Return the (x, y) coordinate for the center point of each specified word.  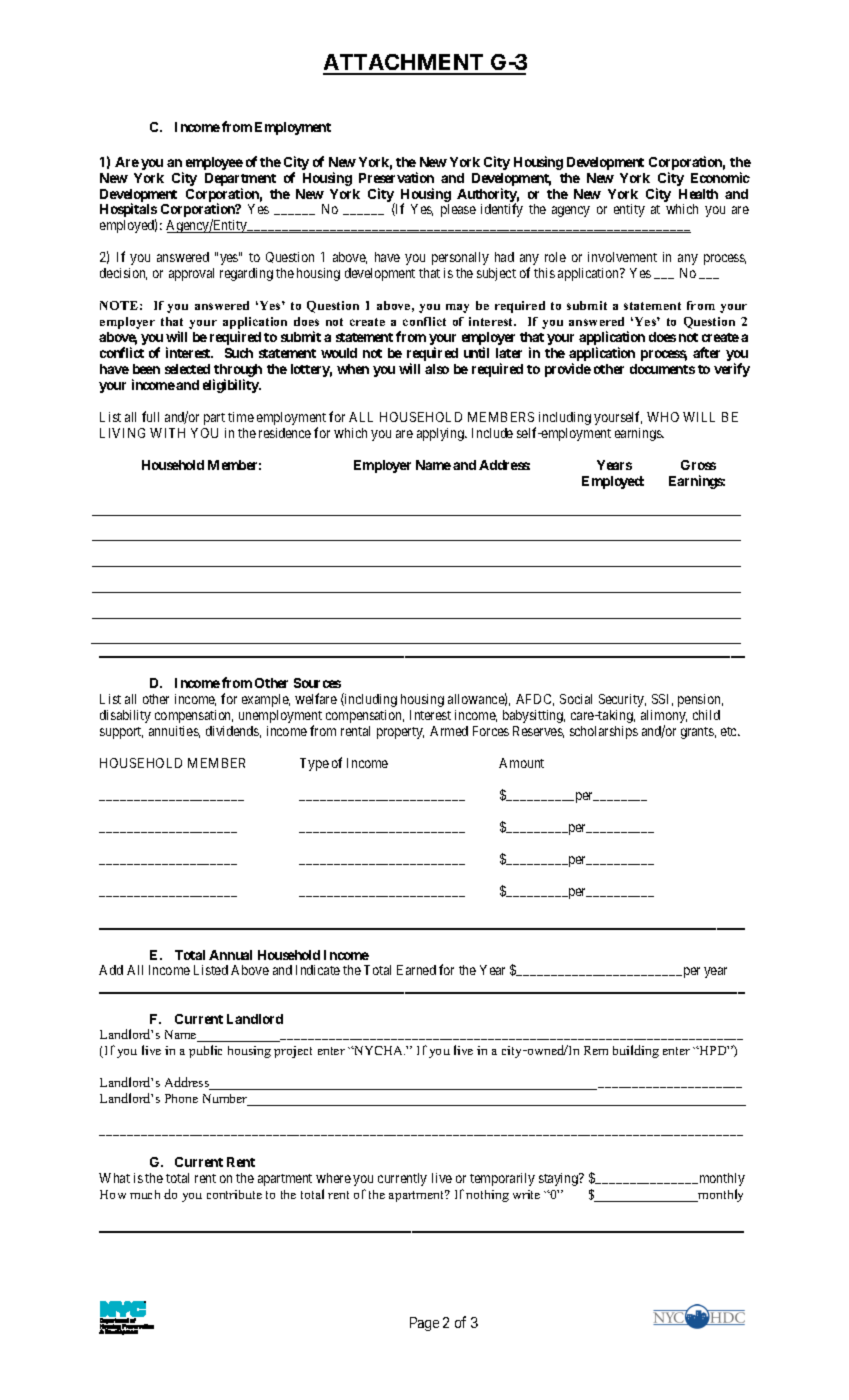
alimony (664, 718)
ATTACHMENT (404, 64)
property (400, 733)
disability (125, 716)
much (145, 1194)
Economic (720, 177)
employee (214, 163)
